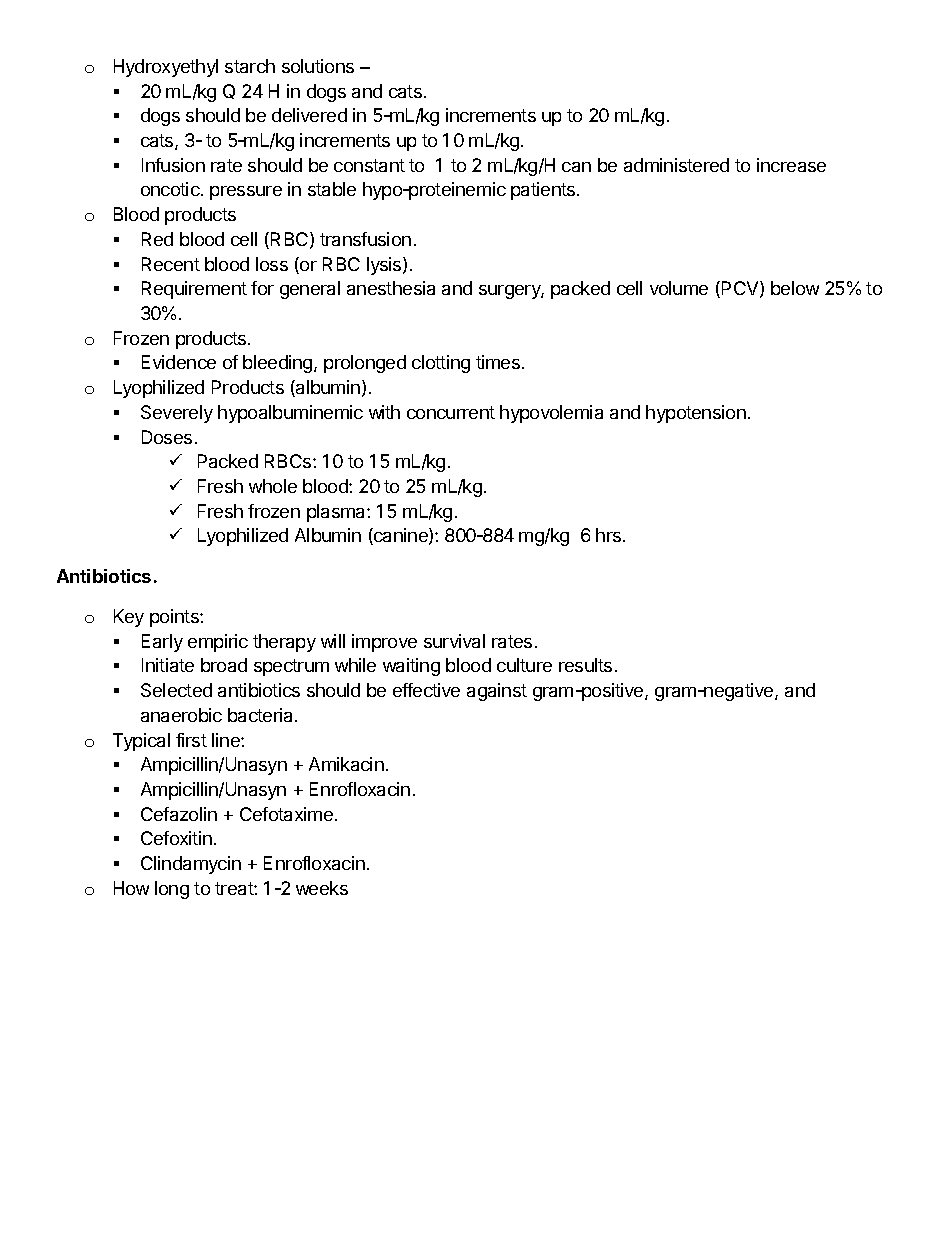  I want to click on concurrent, so click(451, 412).
